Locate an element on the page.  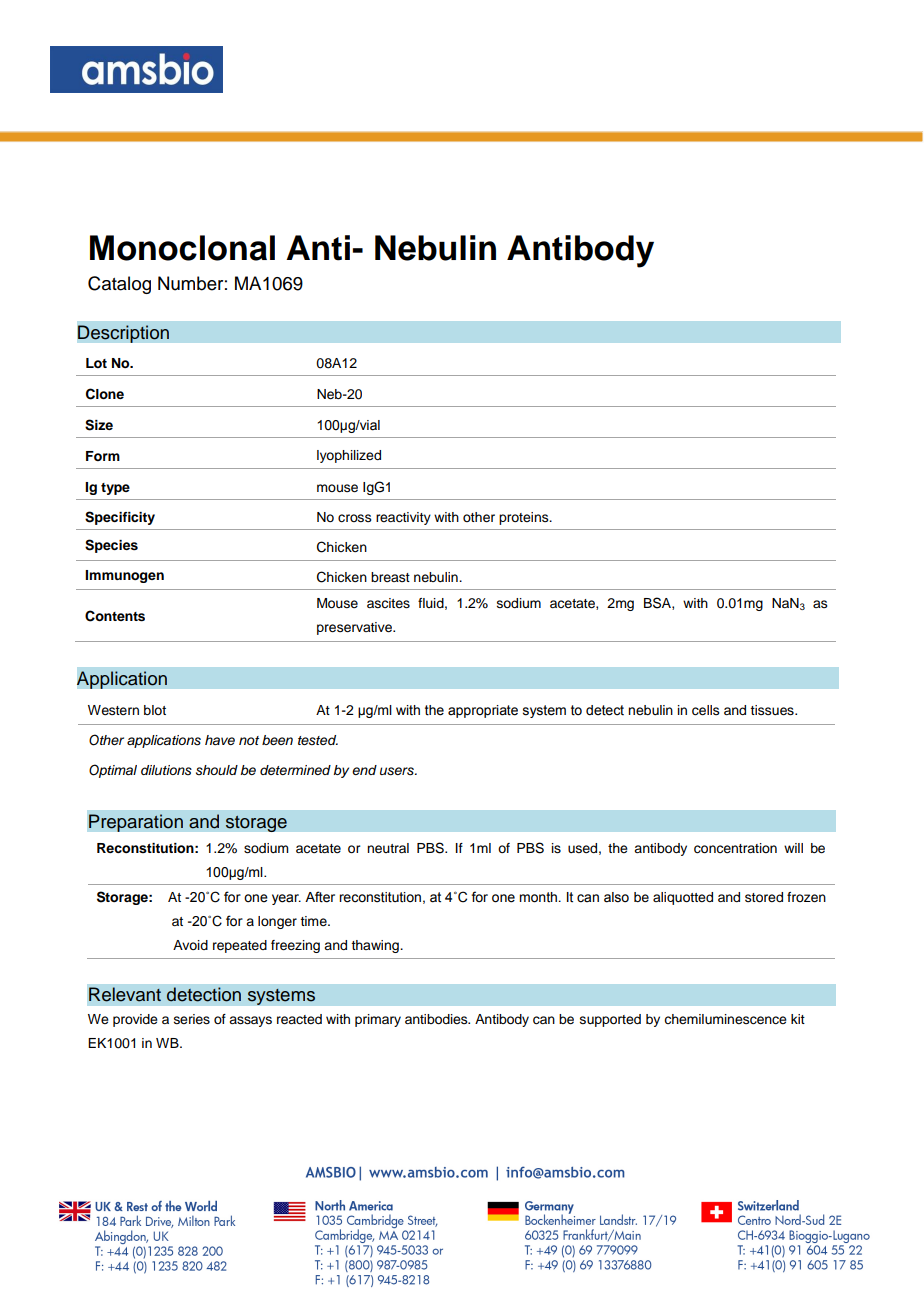
chemiluminescence is located at coordinates (725, 1019).
